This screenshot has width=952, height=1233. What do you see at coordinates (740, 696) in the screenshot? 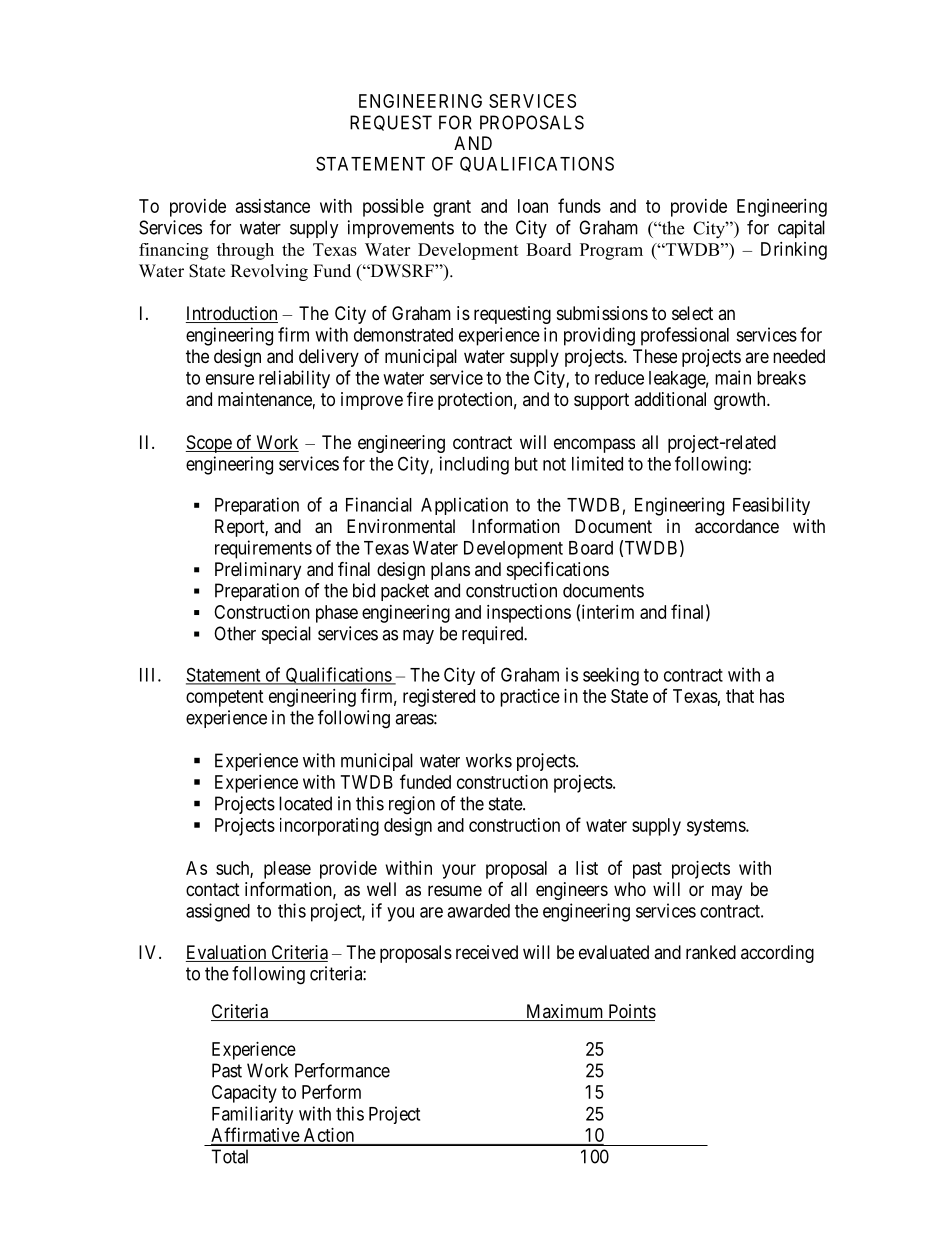
I see `that` at bounding box center [740, 696].
